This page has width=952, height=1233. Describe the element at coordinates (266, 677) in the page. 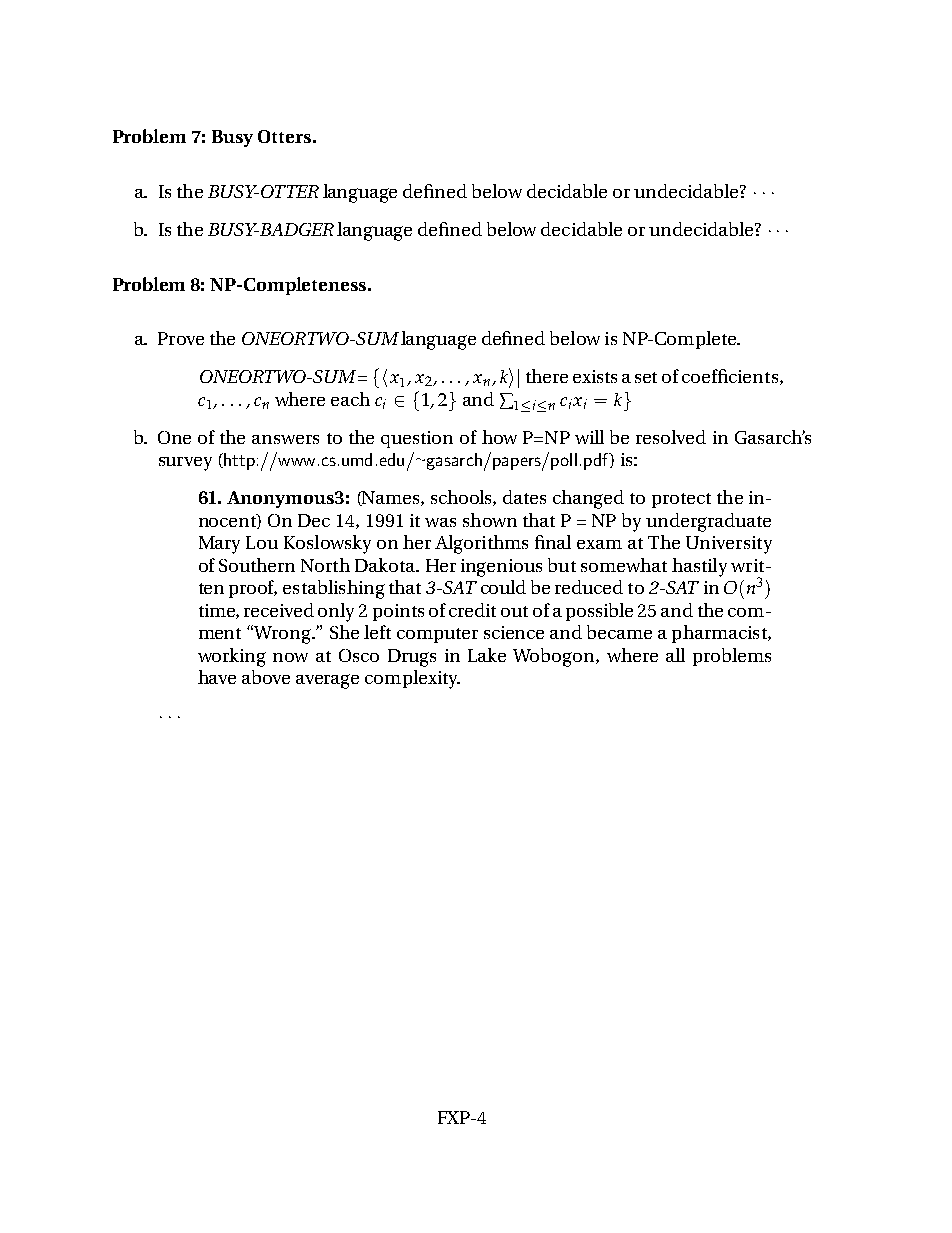

I see `above` at that location.
